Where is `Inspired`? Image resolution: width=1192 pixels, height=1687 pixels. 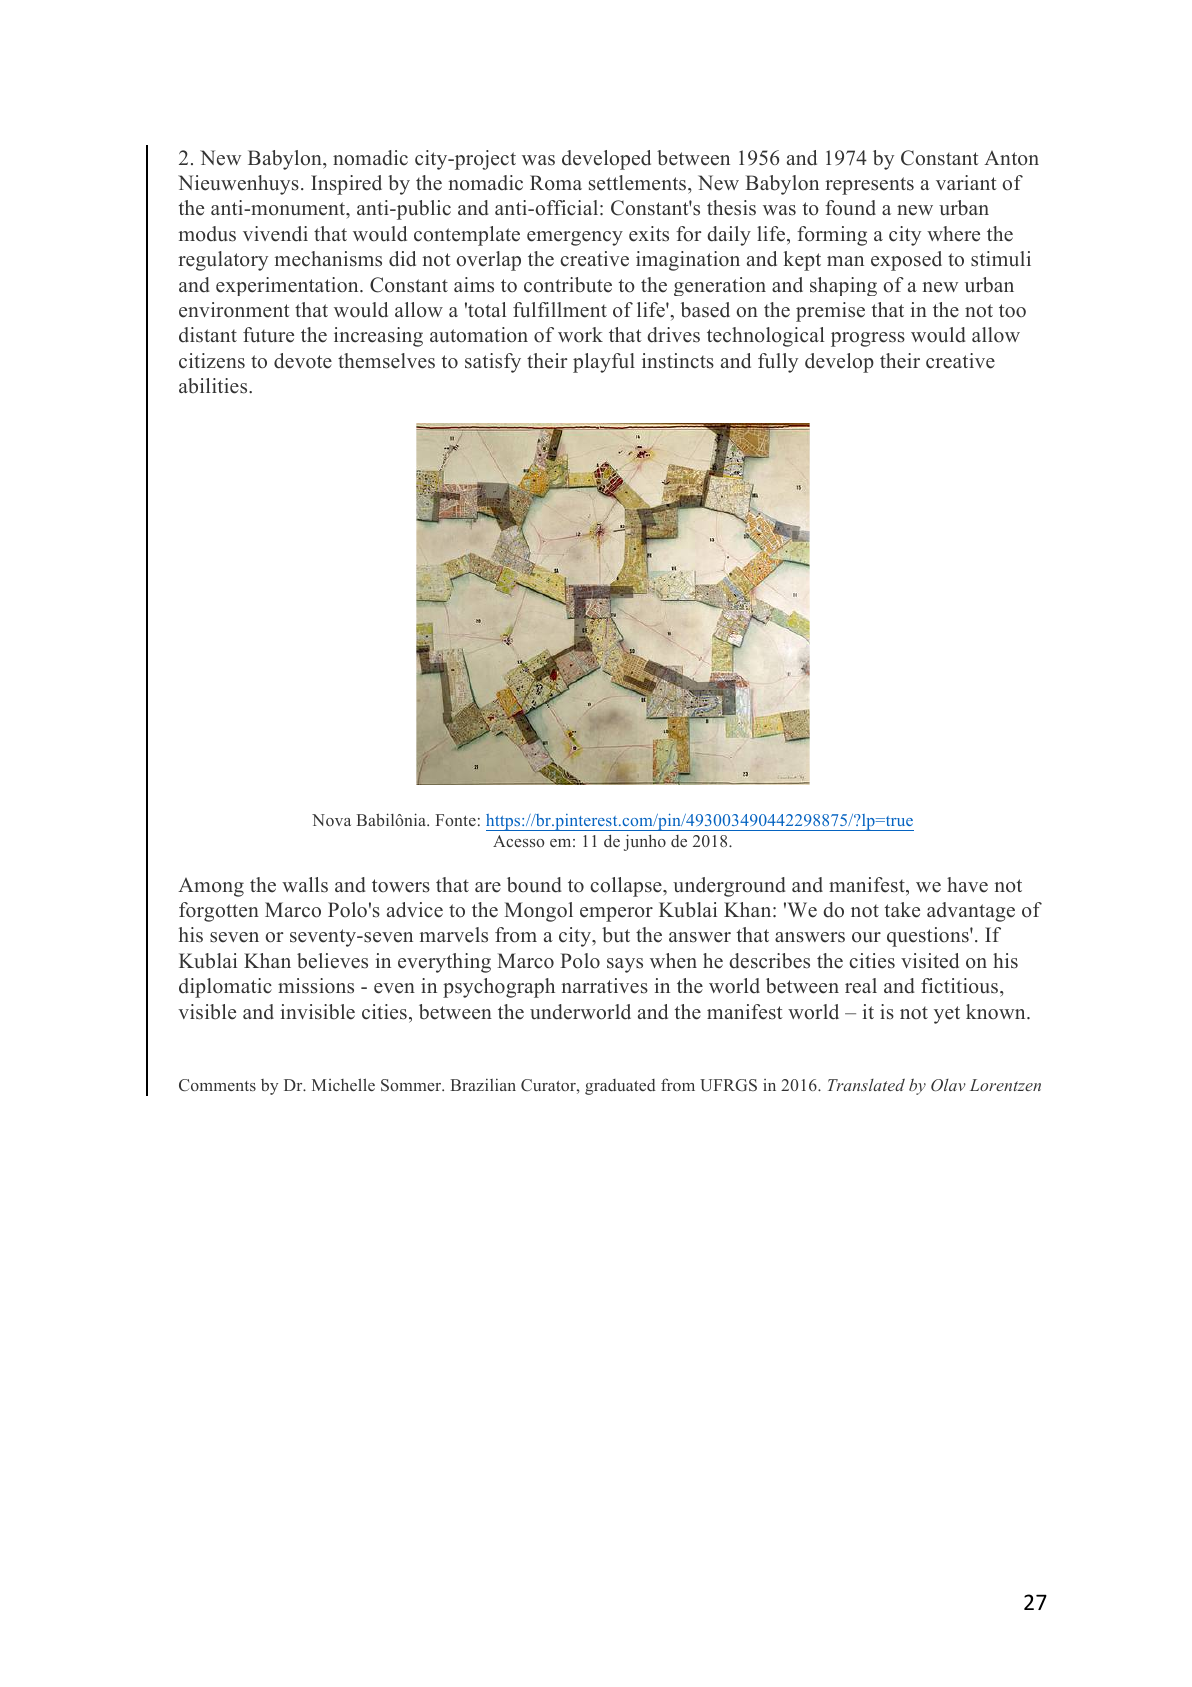
Inspired is located at coordinates (346, 185).
